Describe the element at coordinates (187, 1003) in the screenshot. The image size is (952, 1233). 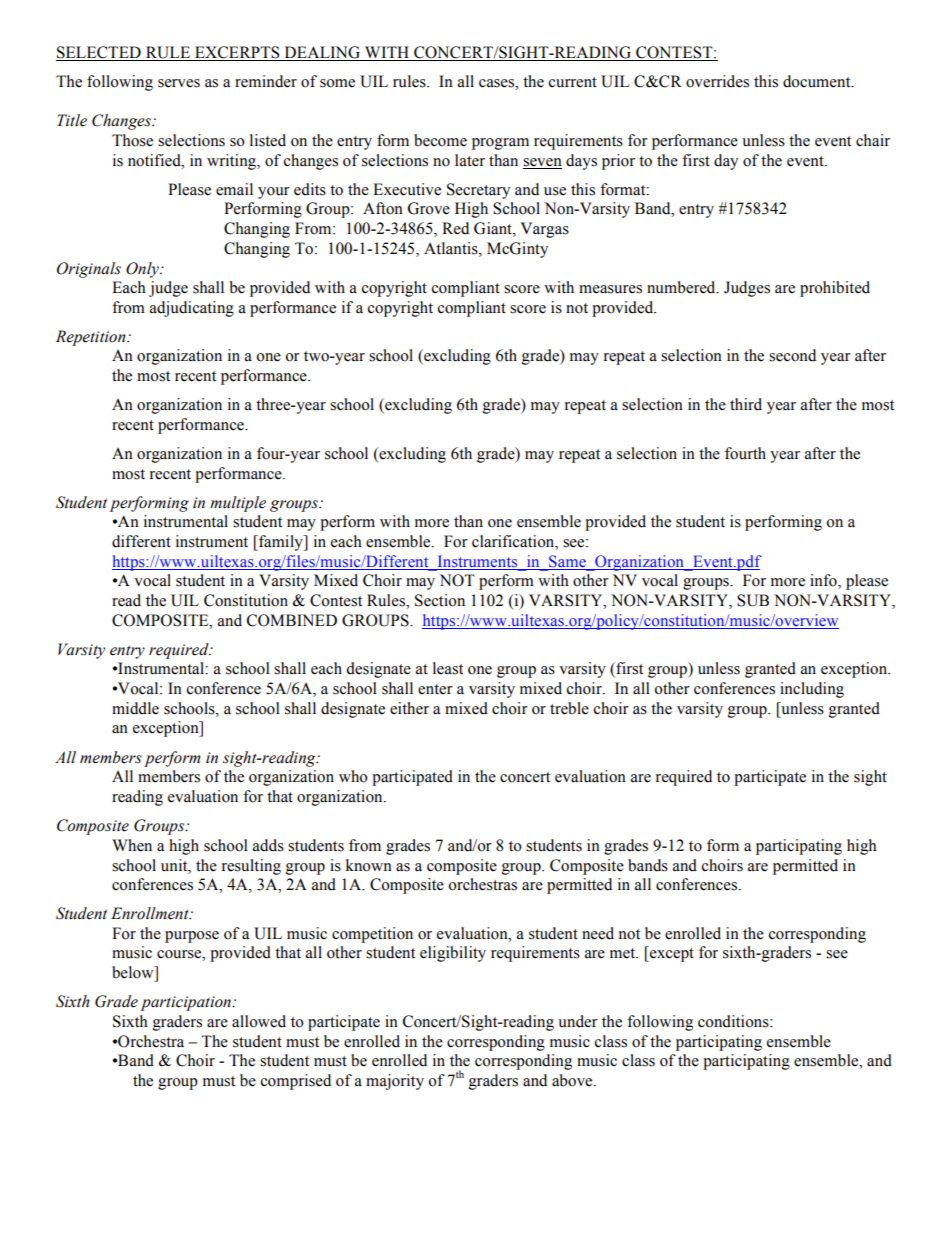
I see `participation` at that location.
